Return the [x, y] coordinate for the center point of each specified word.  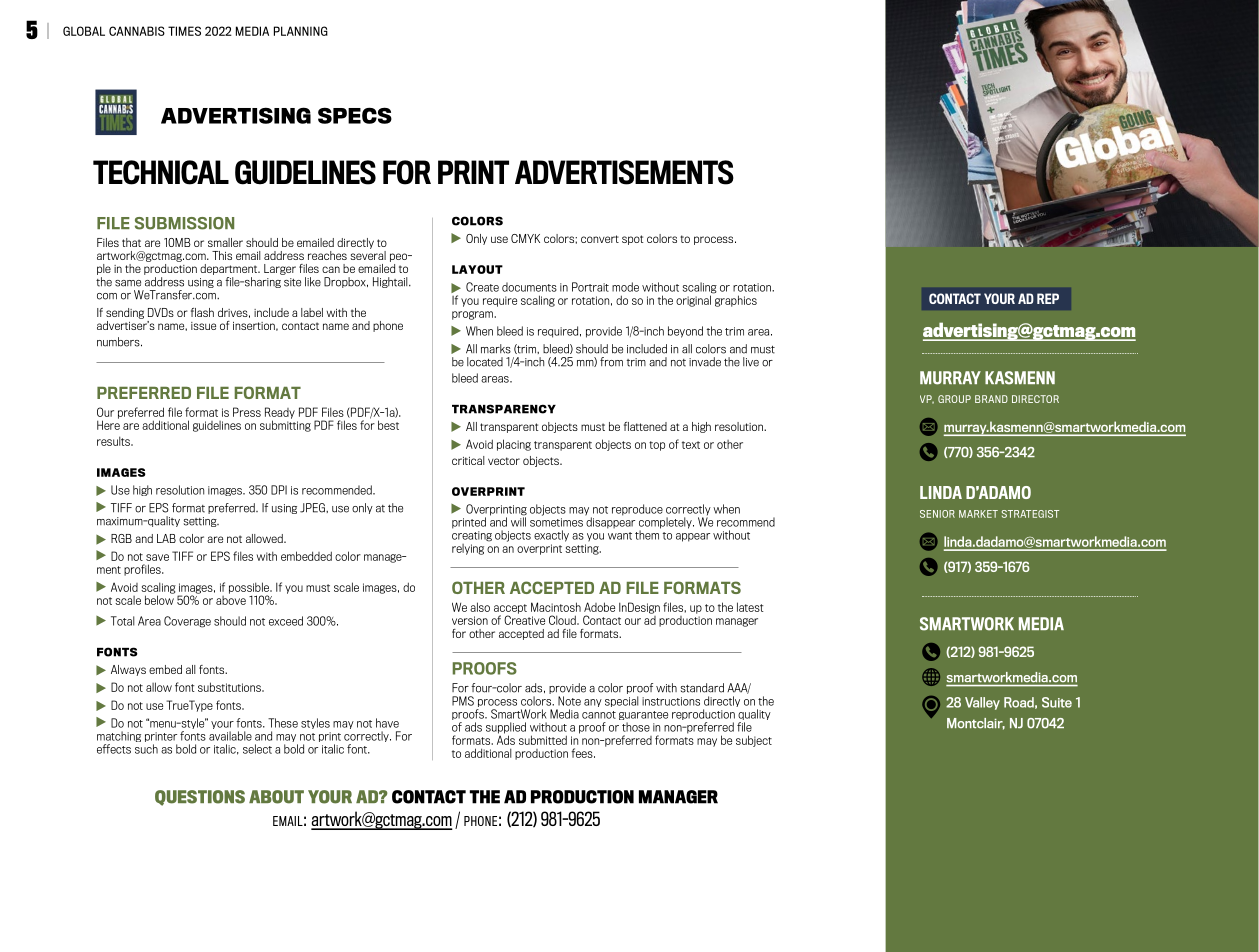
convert [600, 239]
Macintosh [556, 607]
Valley [982, 703]
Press [247, 412]
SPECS [355, 115]
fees [583, 753]
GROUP [954, 399]
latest [750, 607]
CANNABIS [137, 31]
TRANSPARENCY [504, 409]
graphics [735, 300]
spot [633, 240]
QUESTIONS [200, 798]
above [231, 599]
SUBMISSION [184, 223]
